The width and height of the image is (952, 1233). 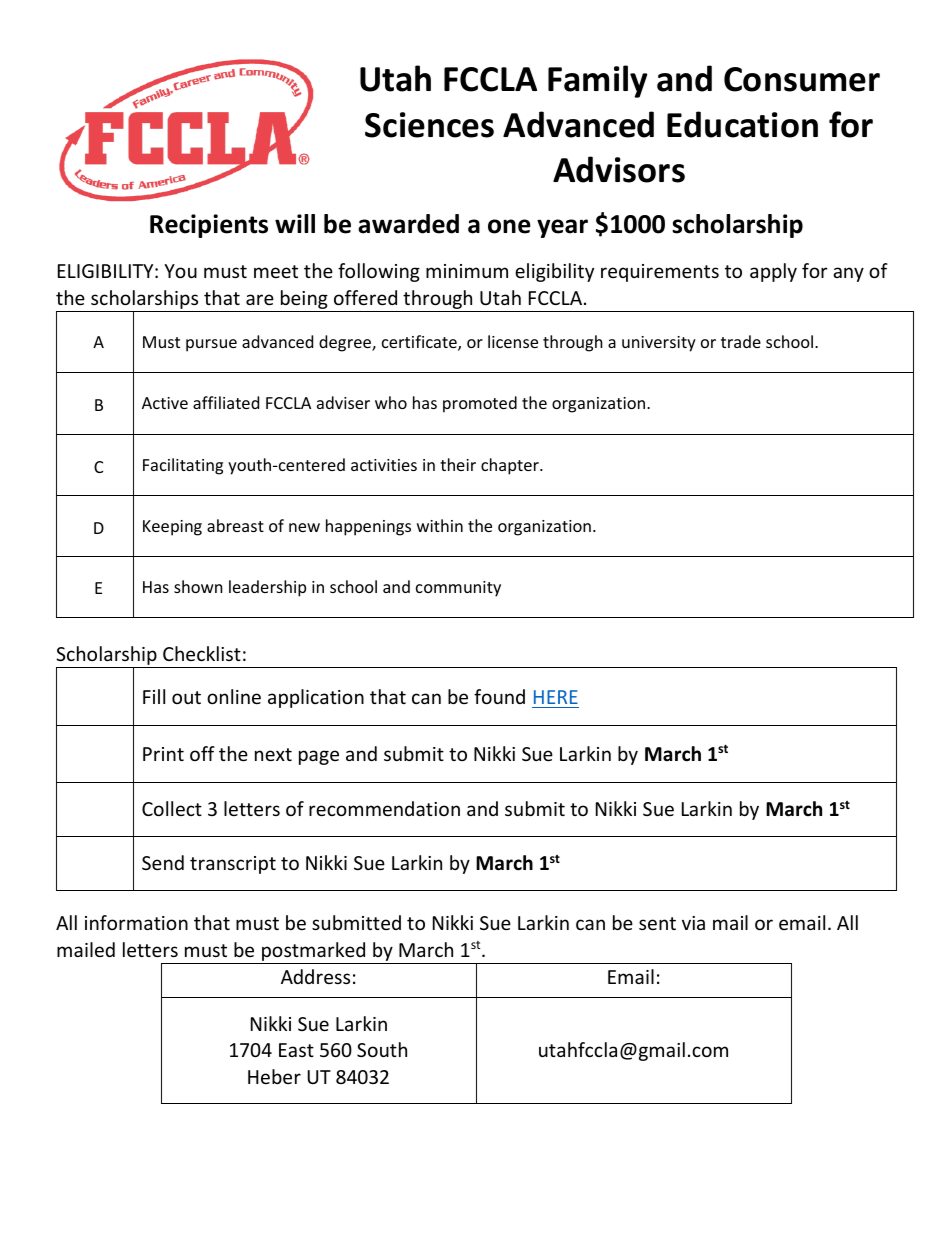 What do you see at coordinates (183, 466) in the image?
I see `Facilitating` at bounding box center [183, 466].
